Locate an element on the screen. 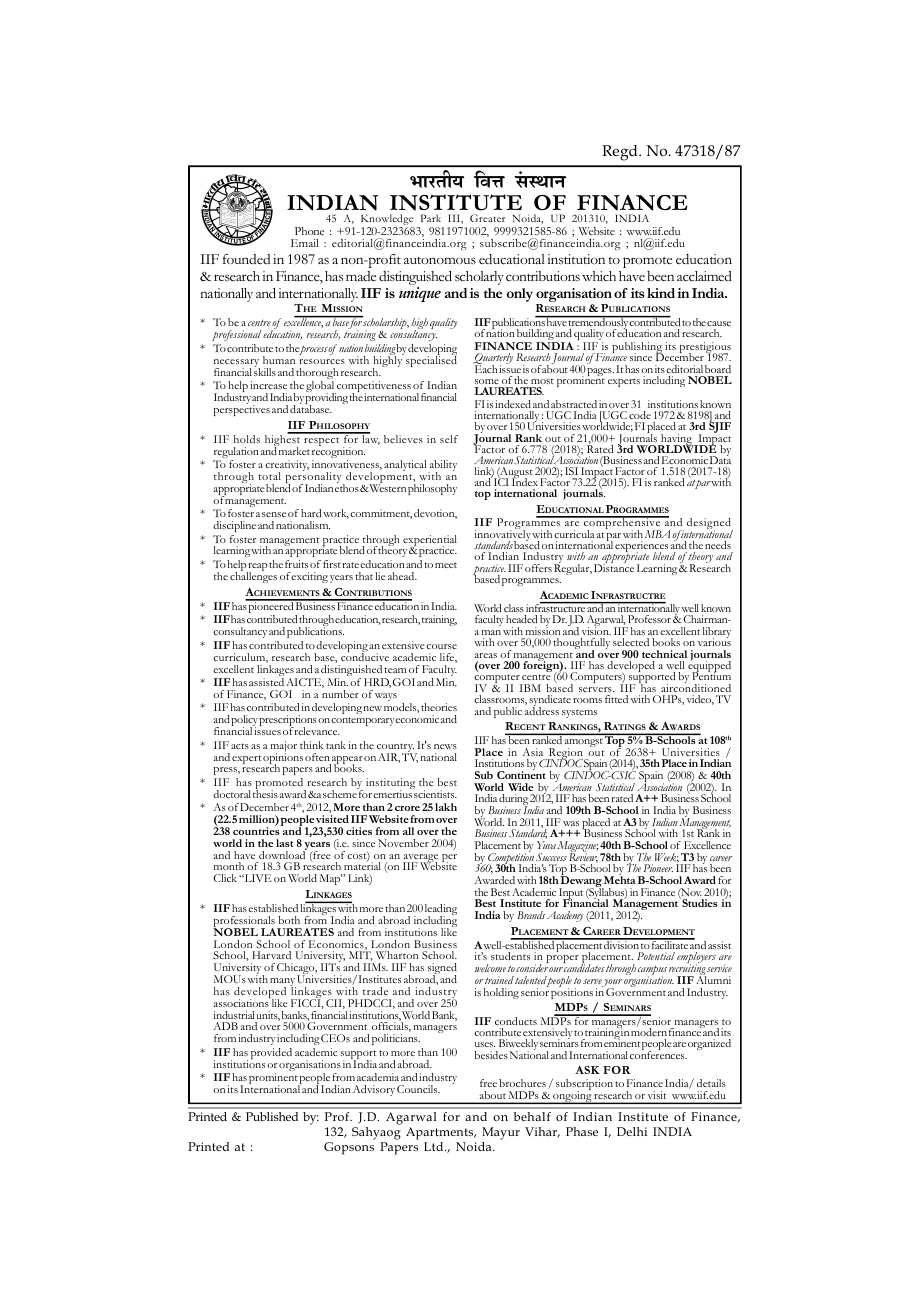 This screenshot has width=924, height=1308. kind is located at coordinates (661, 293).
